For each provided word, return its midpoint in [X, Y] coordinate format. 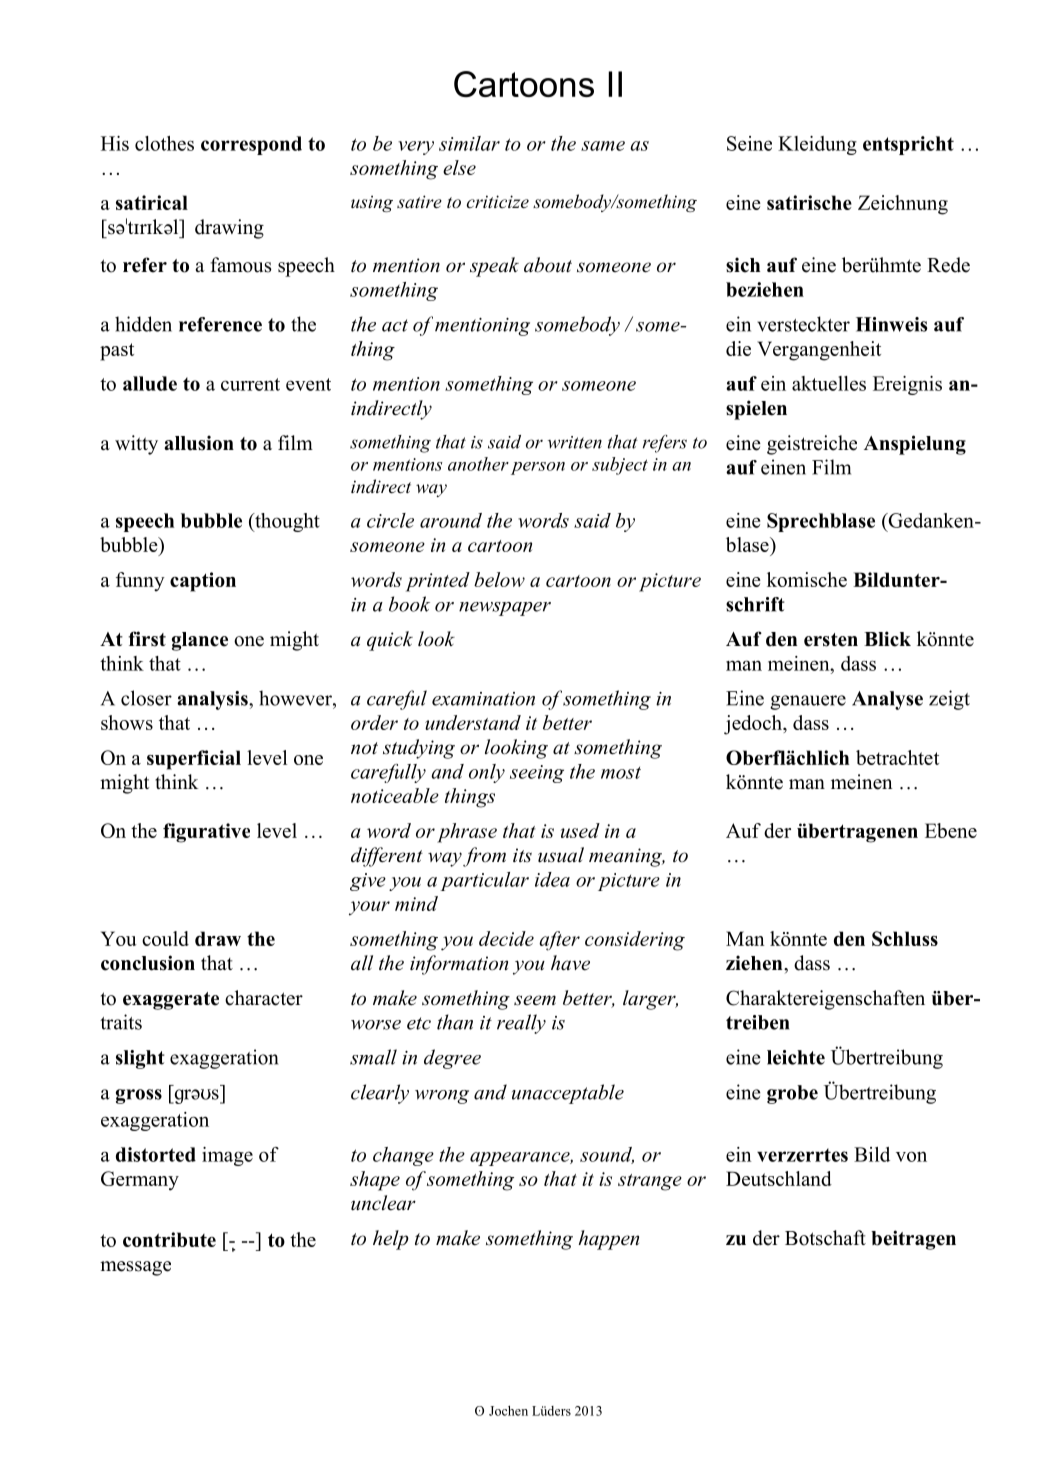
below [499, 579]
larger [650, 1000]
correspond [251, 145]
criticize [498, 202]
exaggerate [171, 1001]
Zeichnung [903, 205]
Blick [887, 639]
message [135, 1268]
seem [535, 1000]
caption [203, 582]
